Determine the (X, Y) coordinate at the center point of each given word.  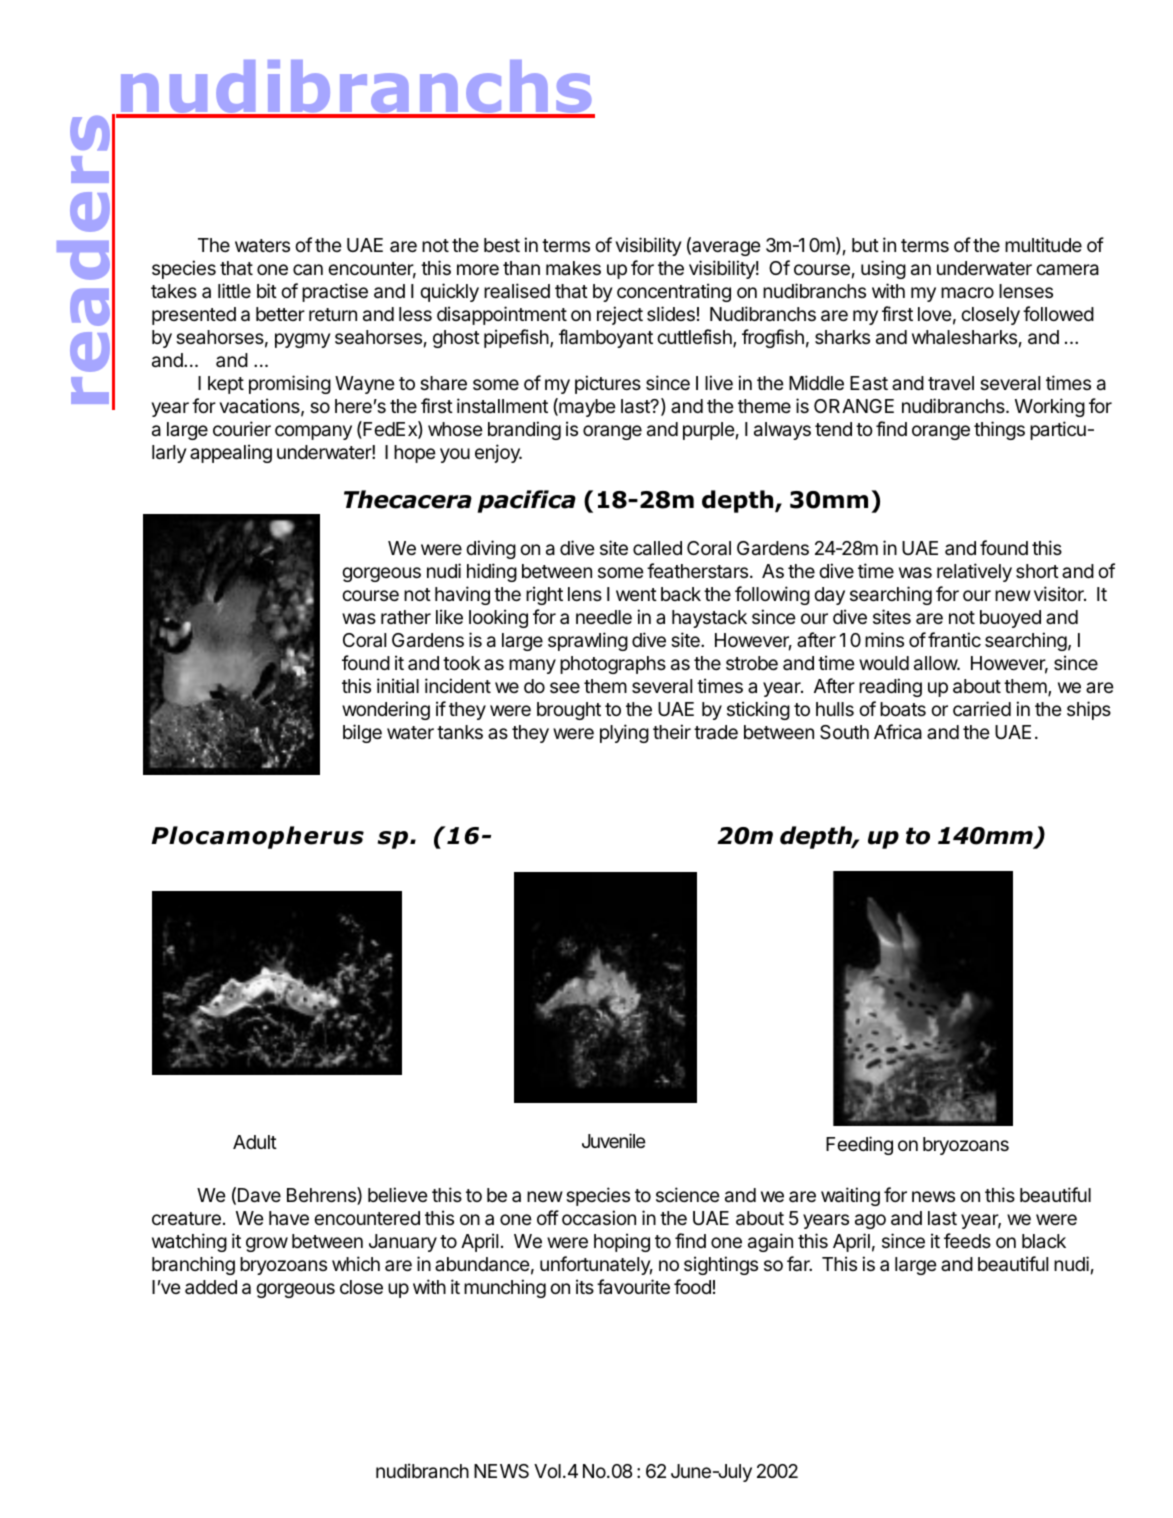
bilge (362, 733)
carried (982, 709)
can (308, 270)
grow (267, 1244)
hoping (622, 1242)
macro (967, 293)
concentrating (674, 292)
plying (624, 733)
